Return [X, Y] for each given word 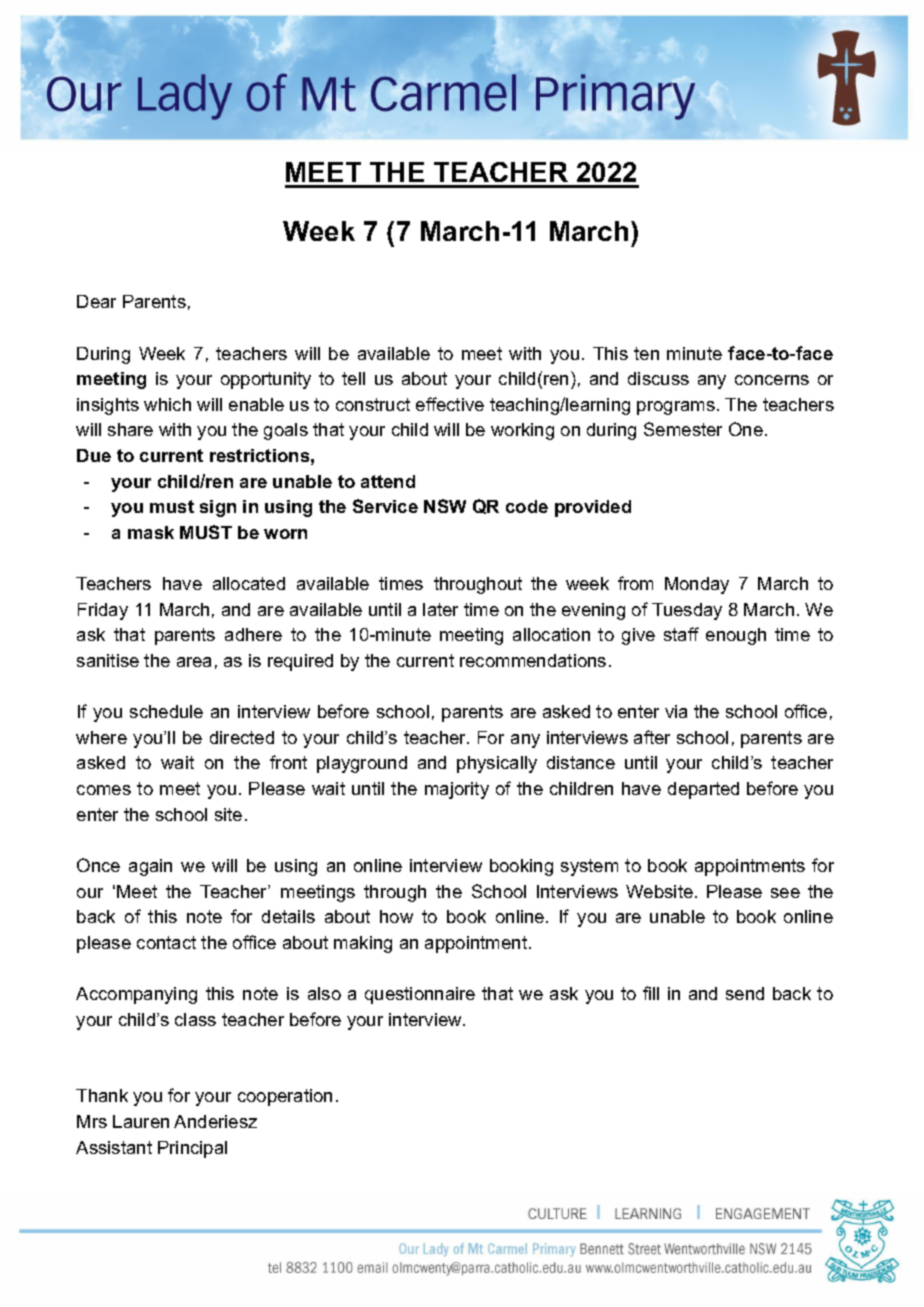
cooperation [285, 1097]
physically [497, 764]
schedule [166, 711]
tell [353, 378]
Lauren [141, 1121]
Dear [96, 301]
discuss [658, 378]
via [676, 711]
